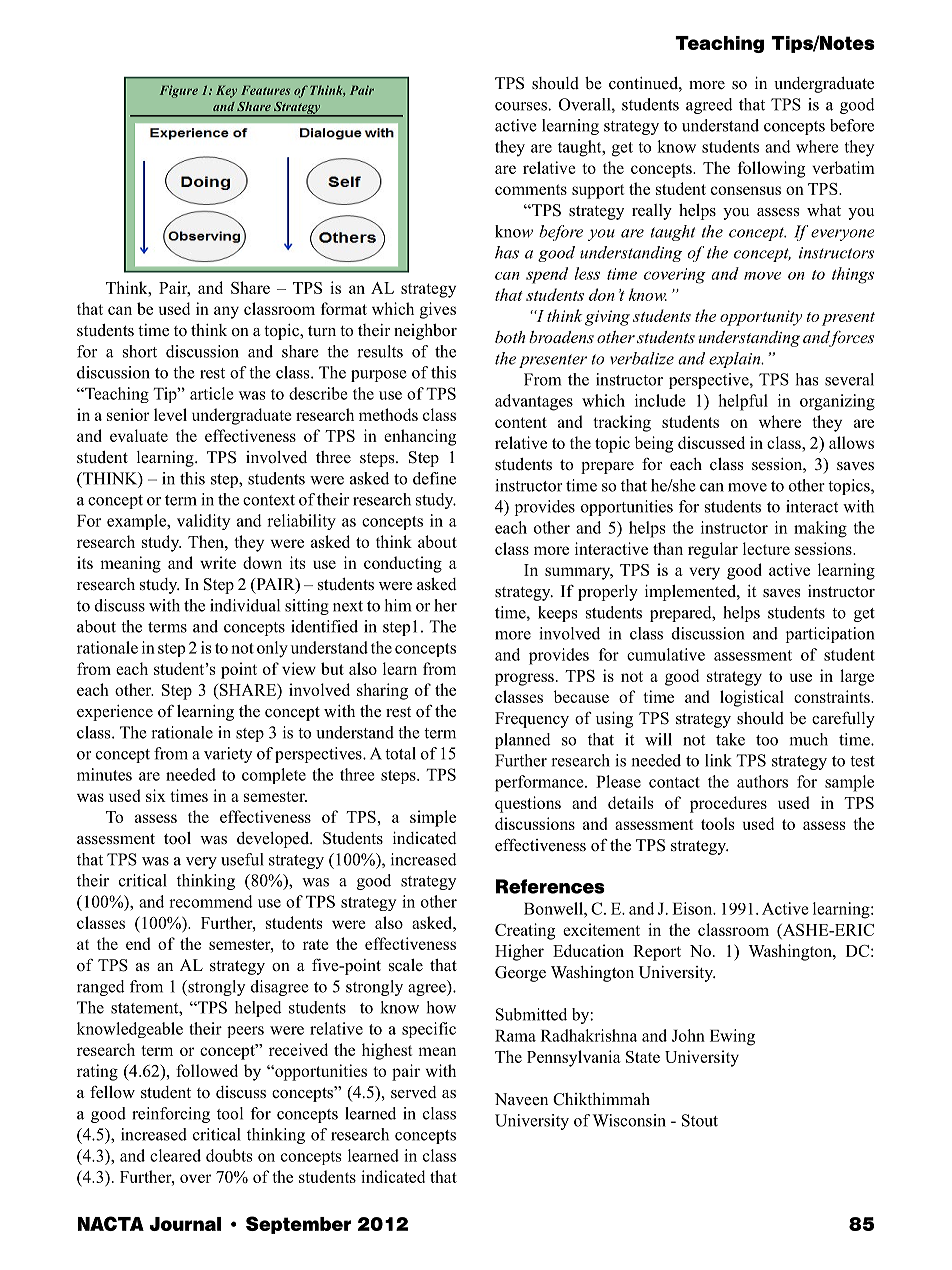 This screenshot has width=952, height=1270. What do you see at coordinates (434, 478) in the screenshot?
I see `define` at bounding box center [434, 478].
